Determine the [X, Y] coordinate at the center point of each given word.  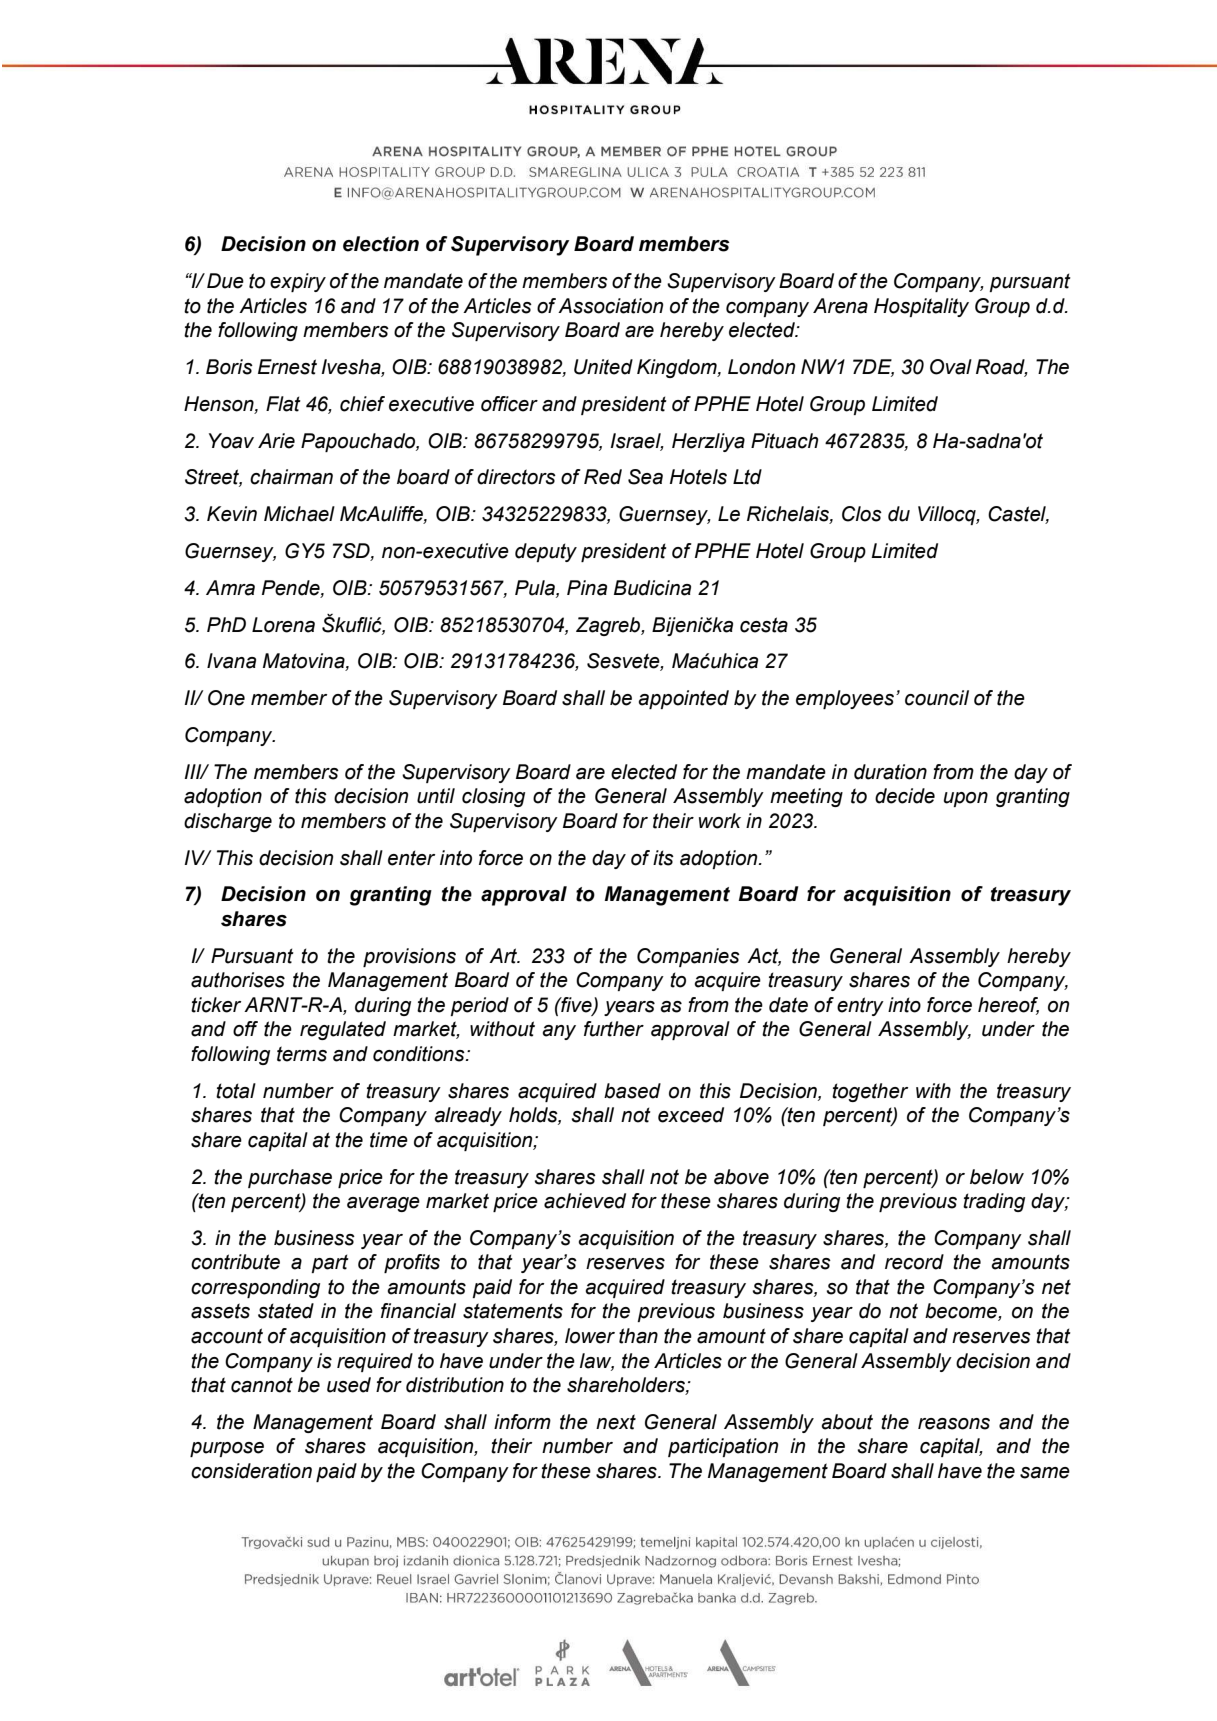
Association [610, 306]
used [349, 1385]
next [616, 1422]
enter [411, 858]
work [720, 821]
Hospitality [921, 307]
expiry [298, 282]
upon [966, 799]
